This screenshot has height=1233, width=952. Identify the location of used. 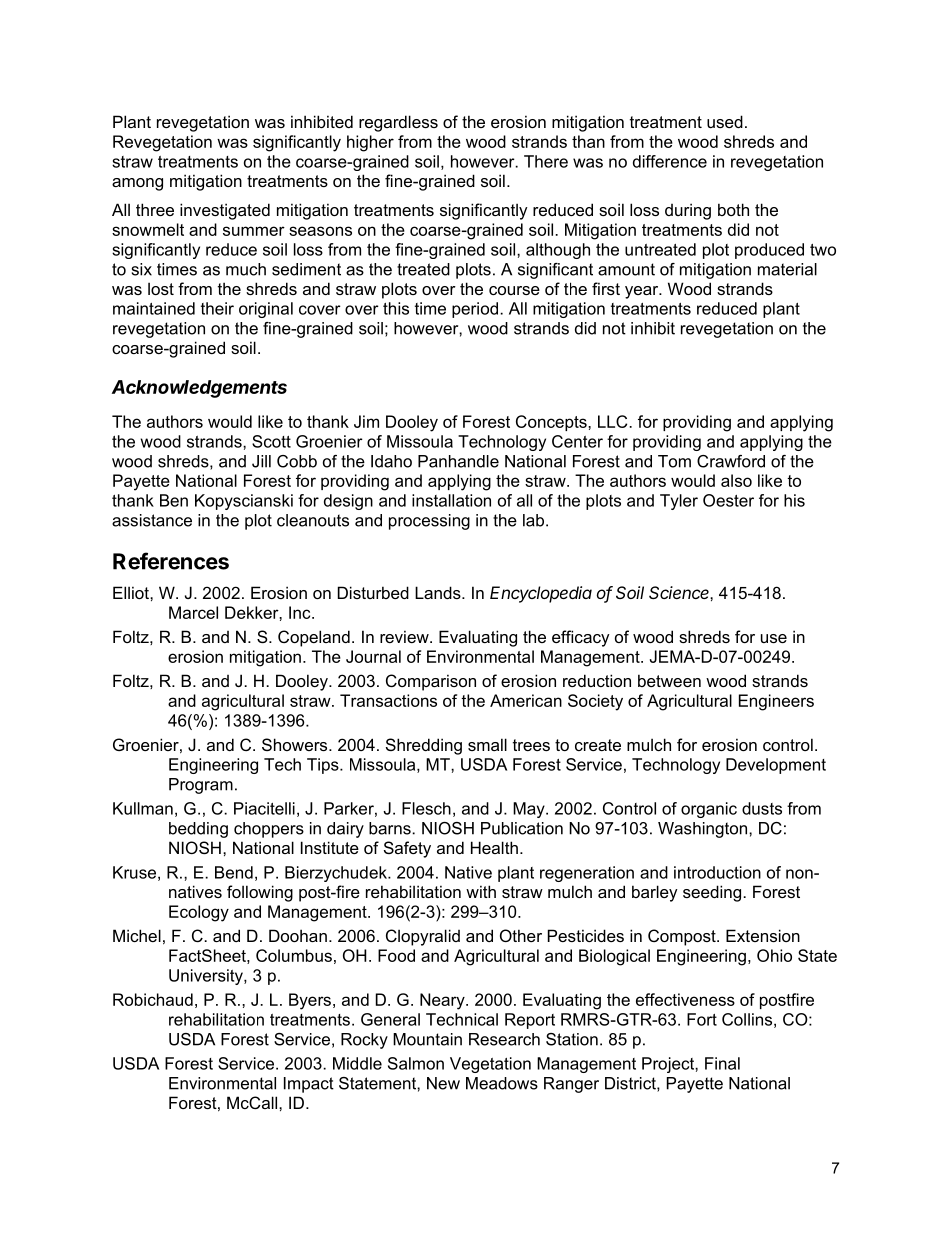
(725, 121).
